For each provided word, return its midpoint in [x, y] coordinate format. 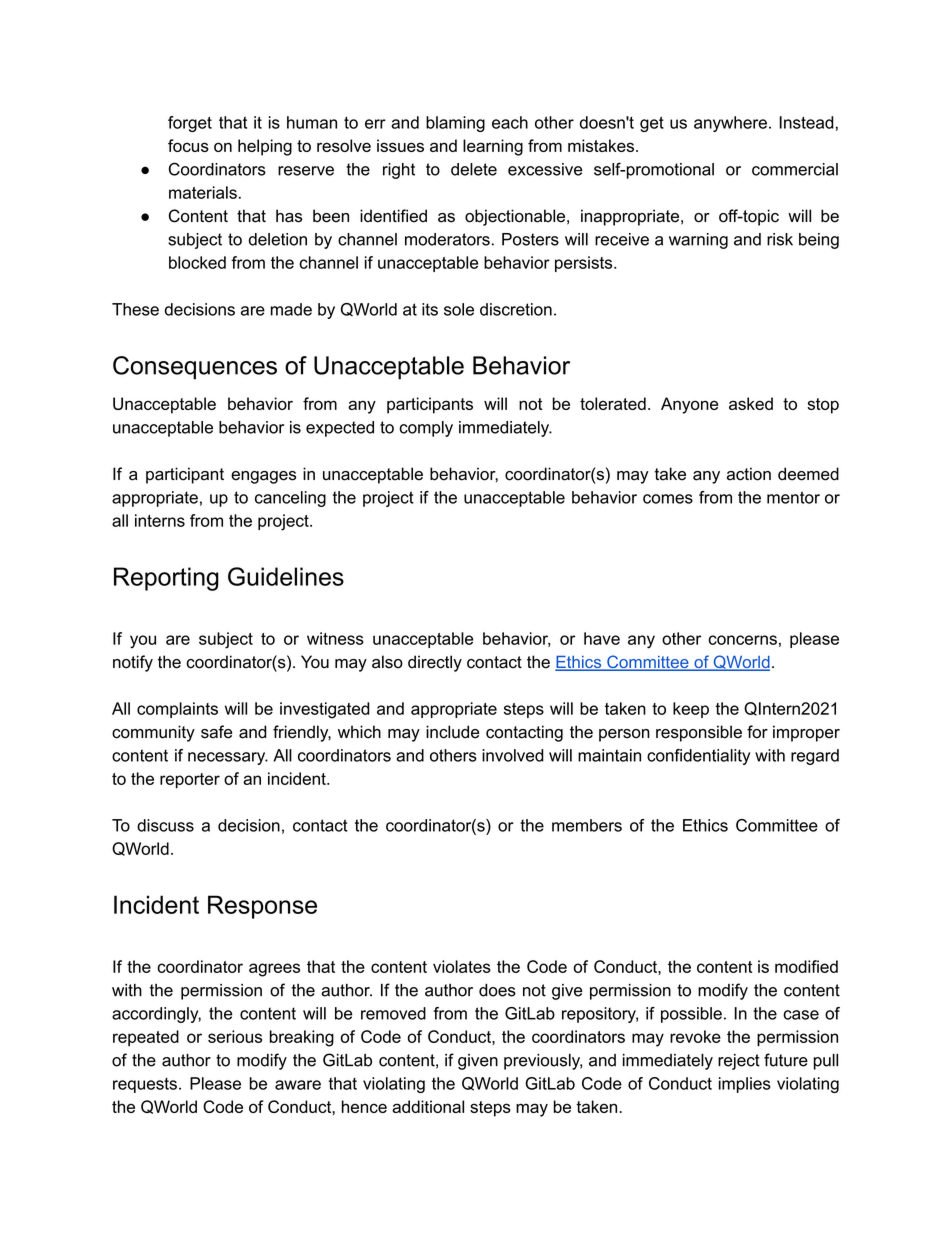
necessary [228, 758]
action [749, 474]
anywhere [730, 124]
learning [493, 147]
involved [513, 755]
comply [426, 429]
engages [263, 477]
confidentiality [698, 757]
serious [235, 1036]
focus [188, 145]
